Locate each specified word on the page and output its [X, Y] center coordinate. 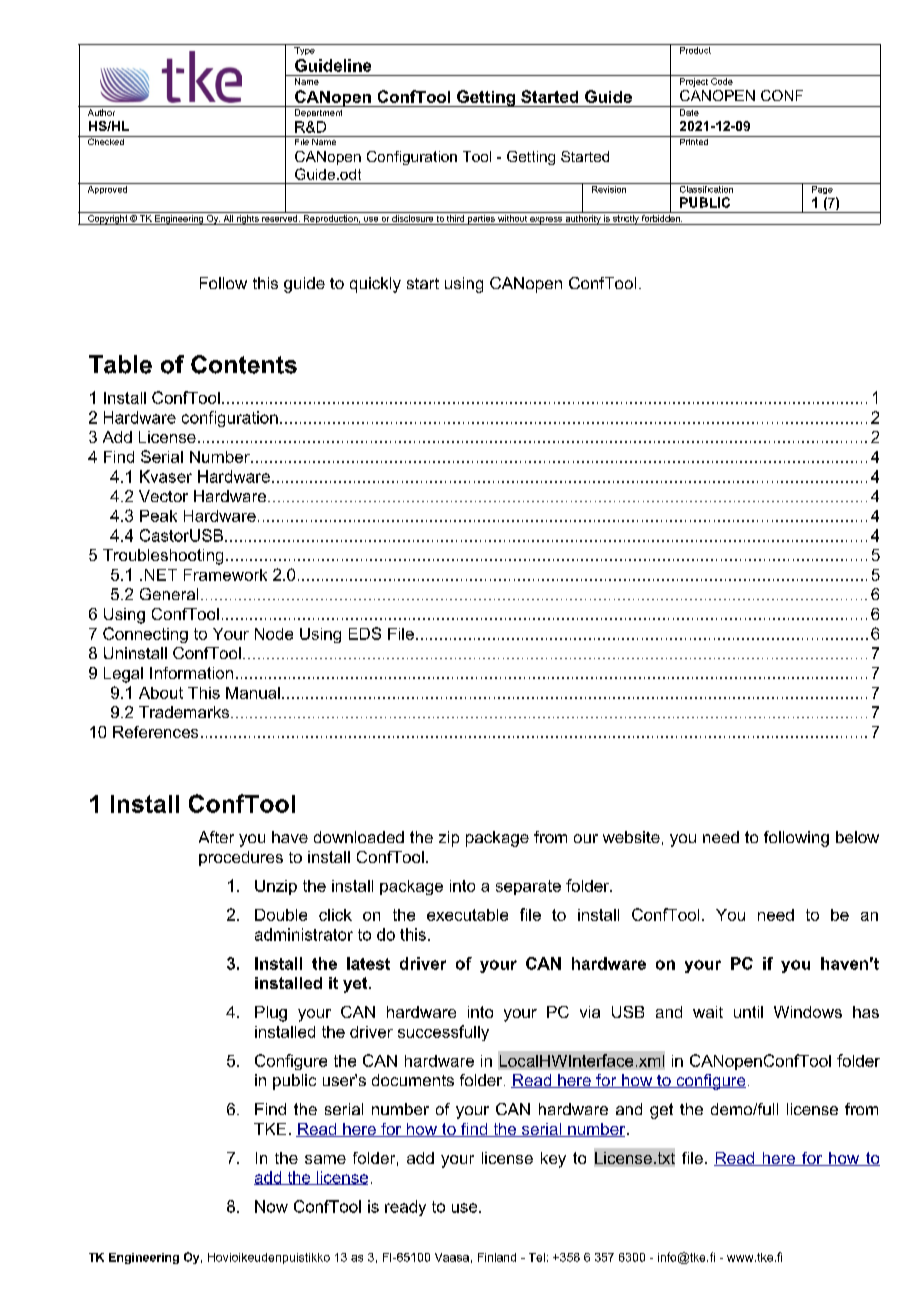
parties [481, 220]
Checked [106, 140]
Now [271, 1206]
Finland [497, 1257]
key [553, 1160]
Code [722, 81]
